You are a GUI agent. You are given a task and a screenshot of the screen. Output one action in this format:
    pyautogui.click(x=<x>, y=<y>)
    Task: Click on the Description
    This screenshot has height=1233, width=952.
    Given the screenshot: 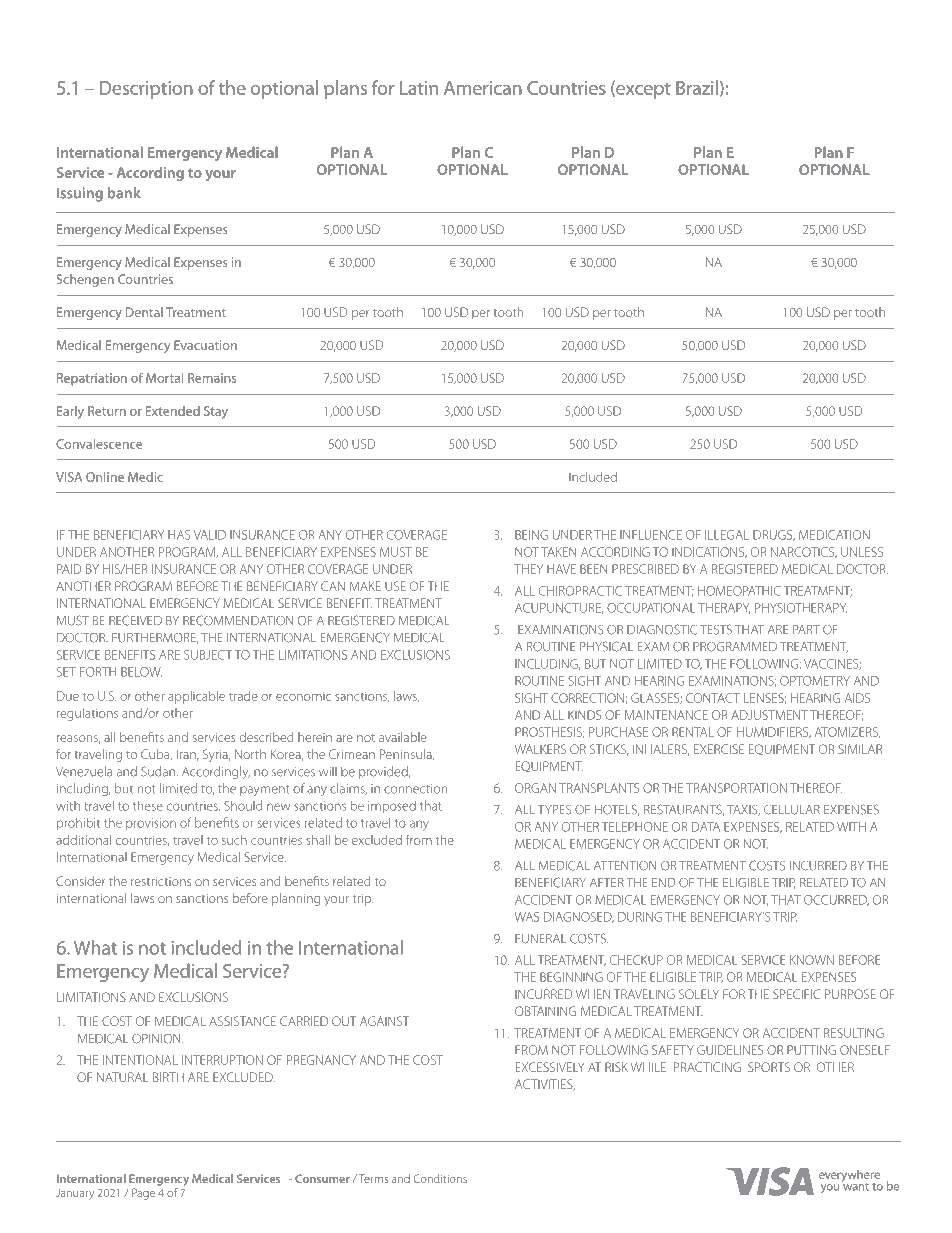 What is the action you would take?
    pyautogui.click(x=146, y=90)
